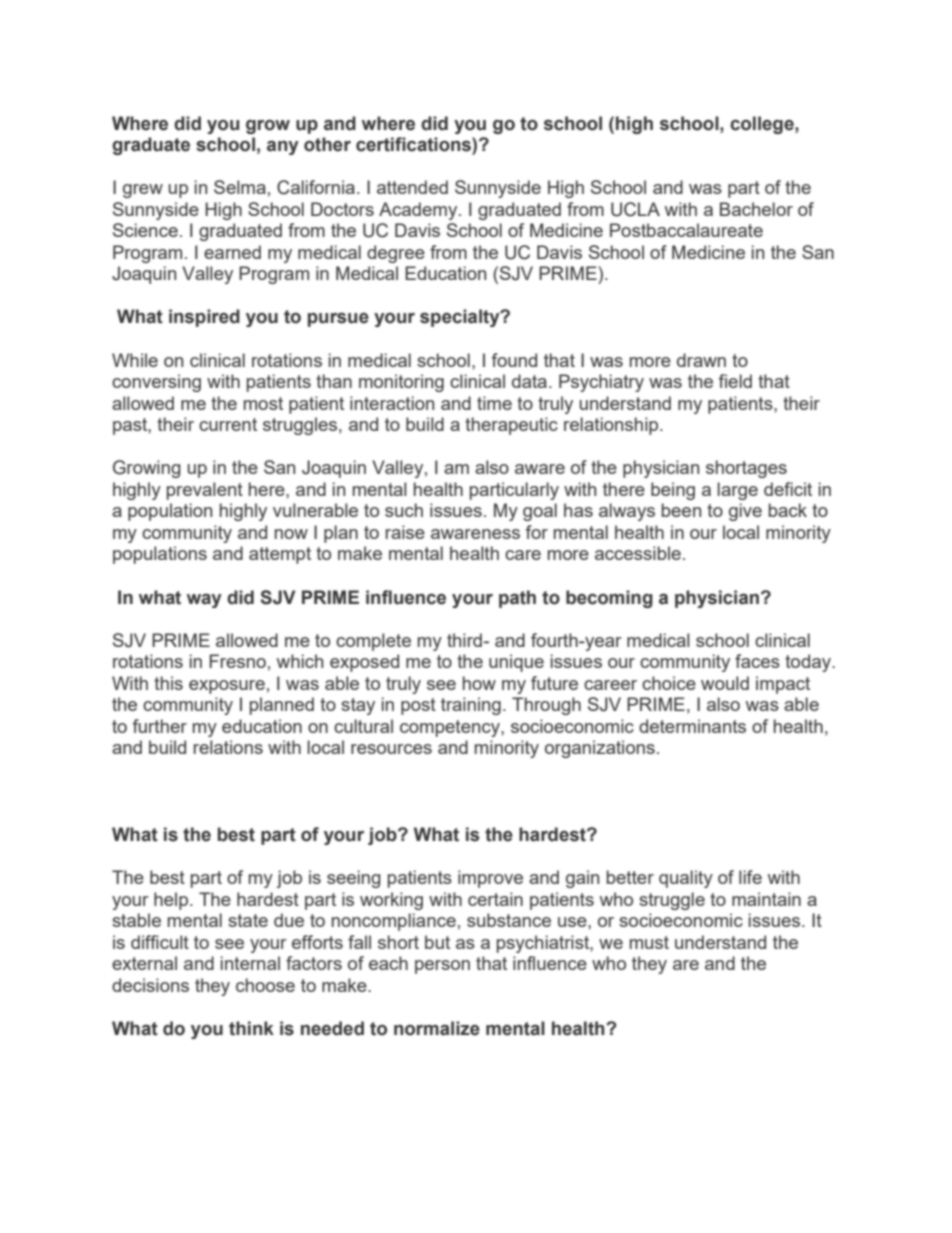  Describe the element at coordinates (451, 728) in the page. I see `competency` at that location.
